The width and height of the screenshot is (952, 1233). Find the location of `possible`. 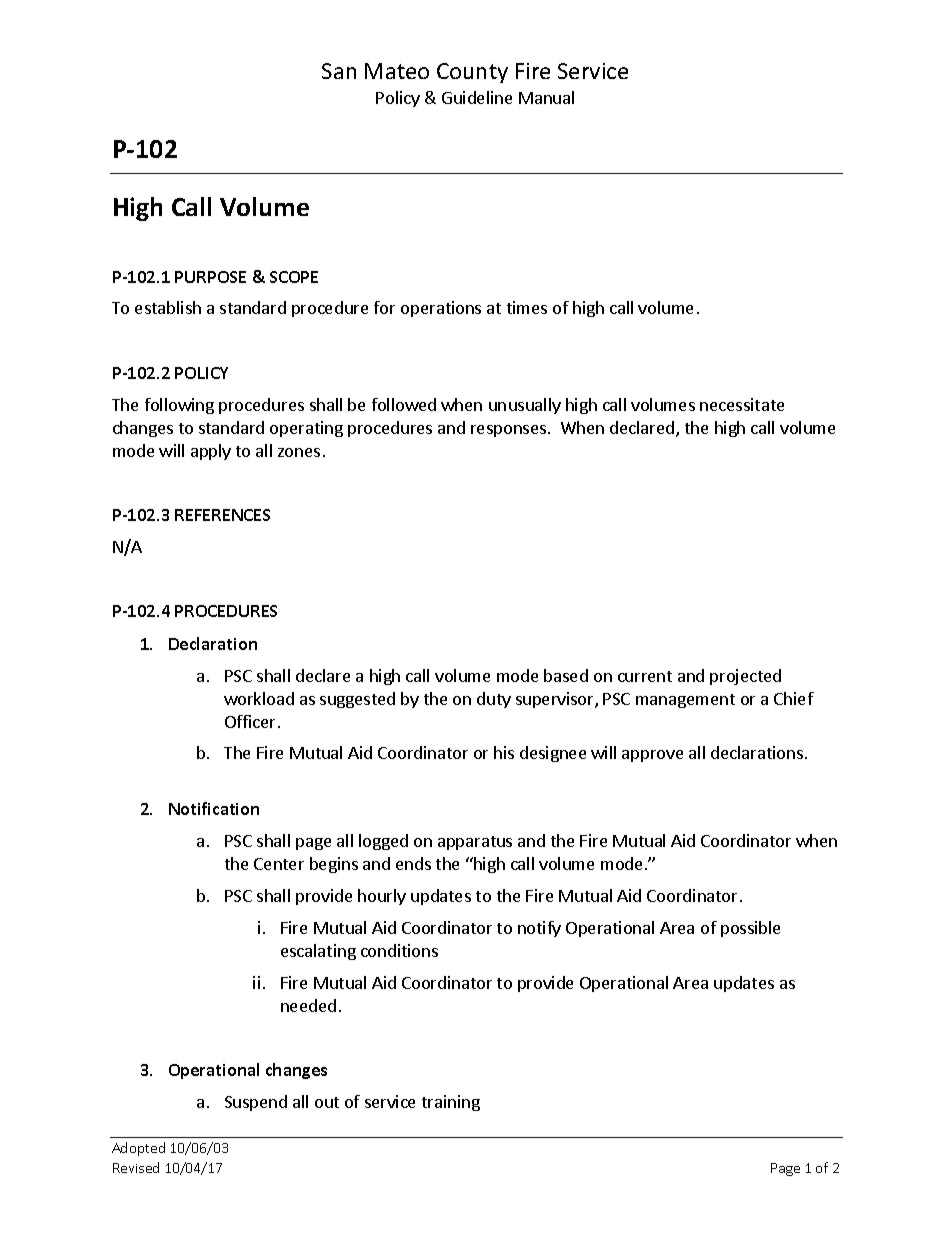

possible is located at coordinates (750, 929).
